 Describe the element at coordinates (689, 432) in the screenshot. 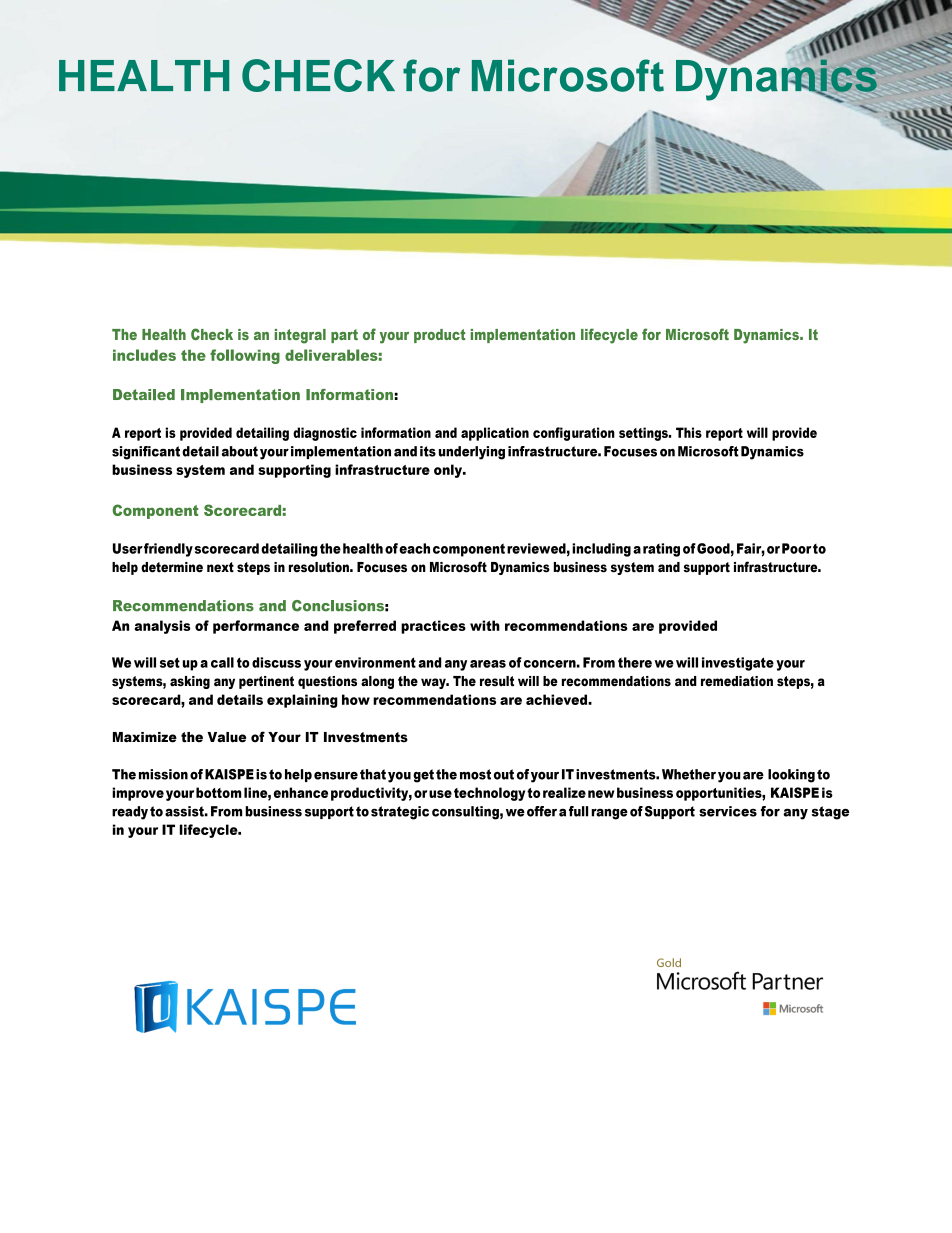

I see `This` at that location.
